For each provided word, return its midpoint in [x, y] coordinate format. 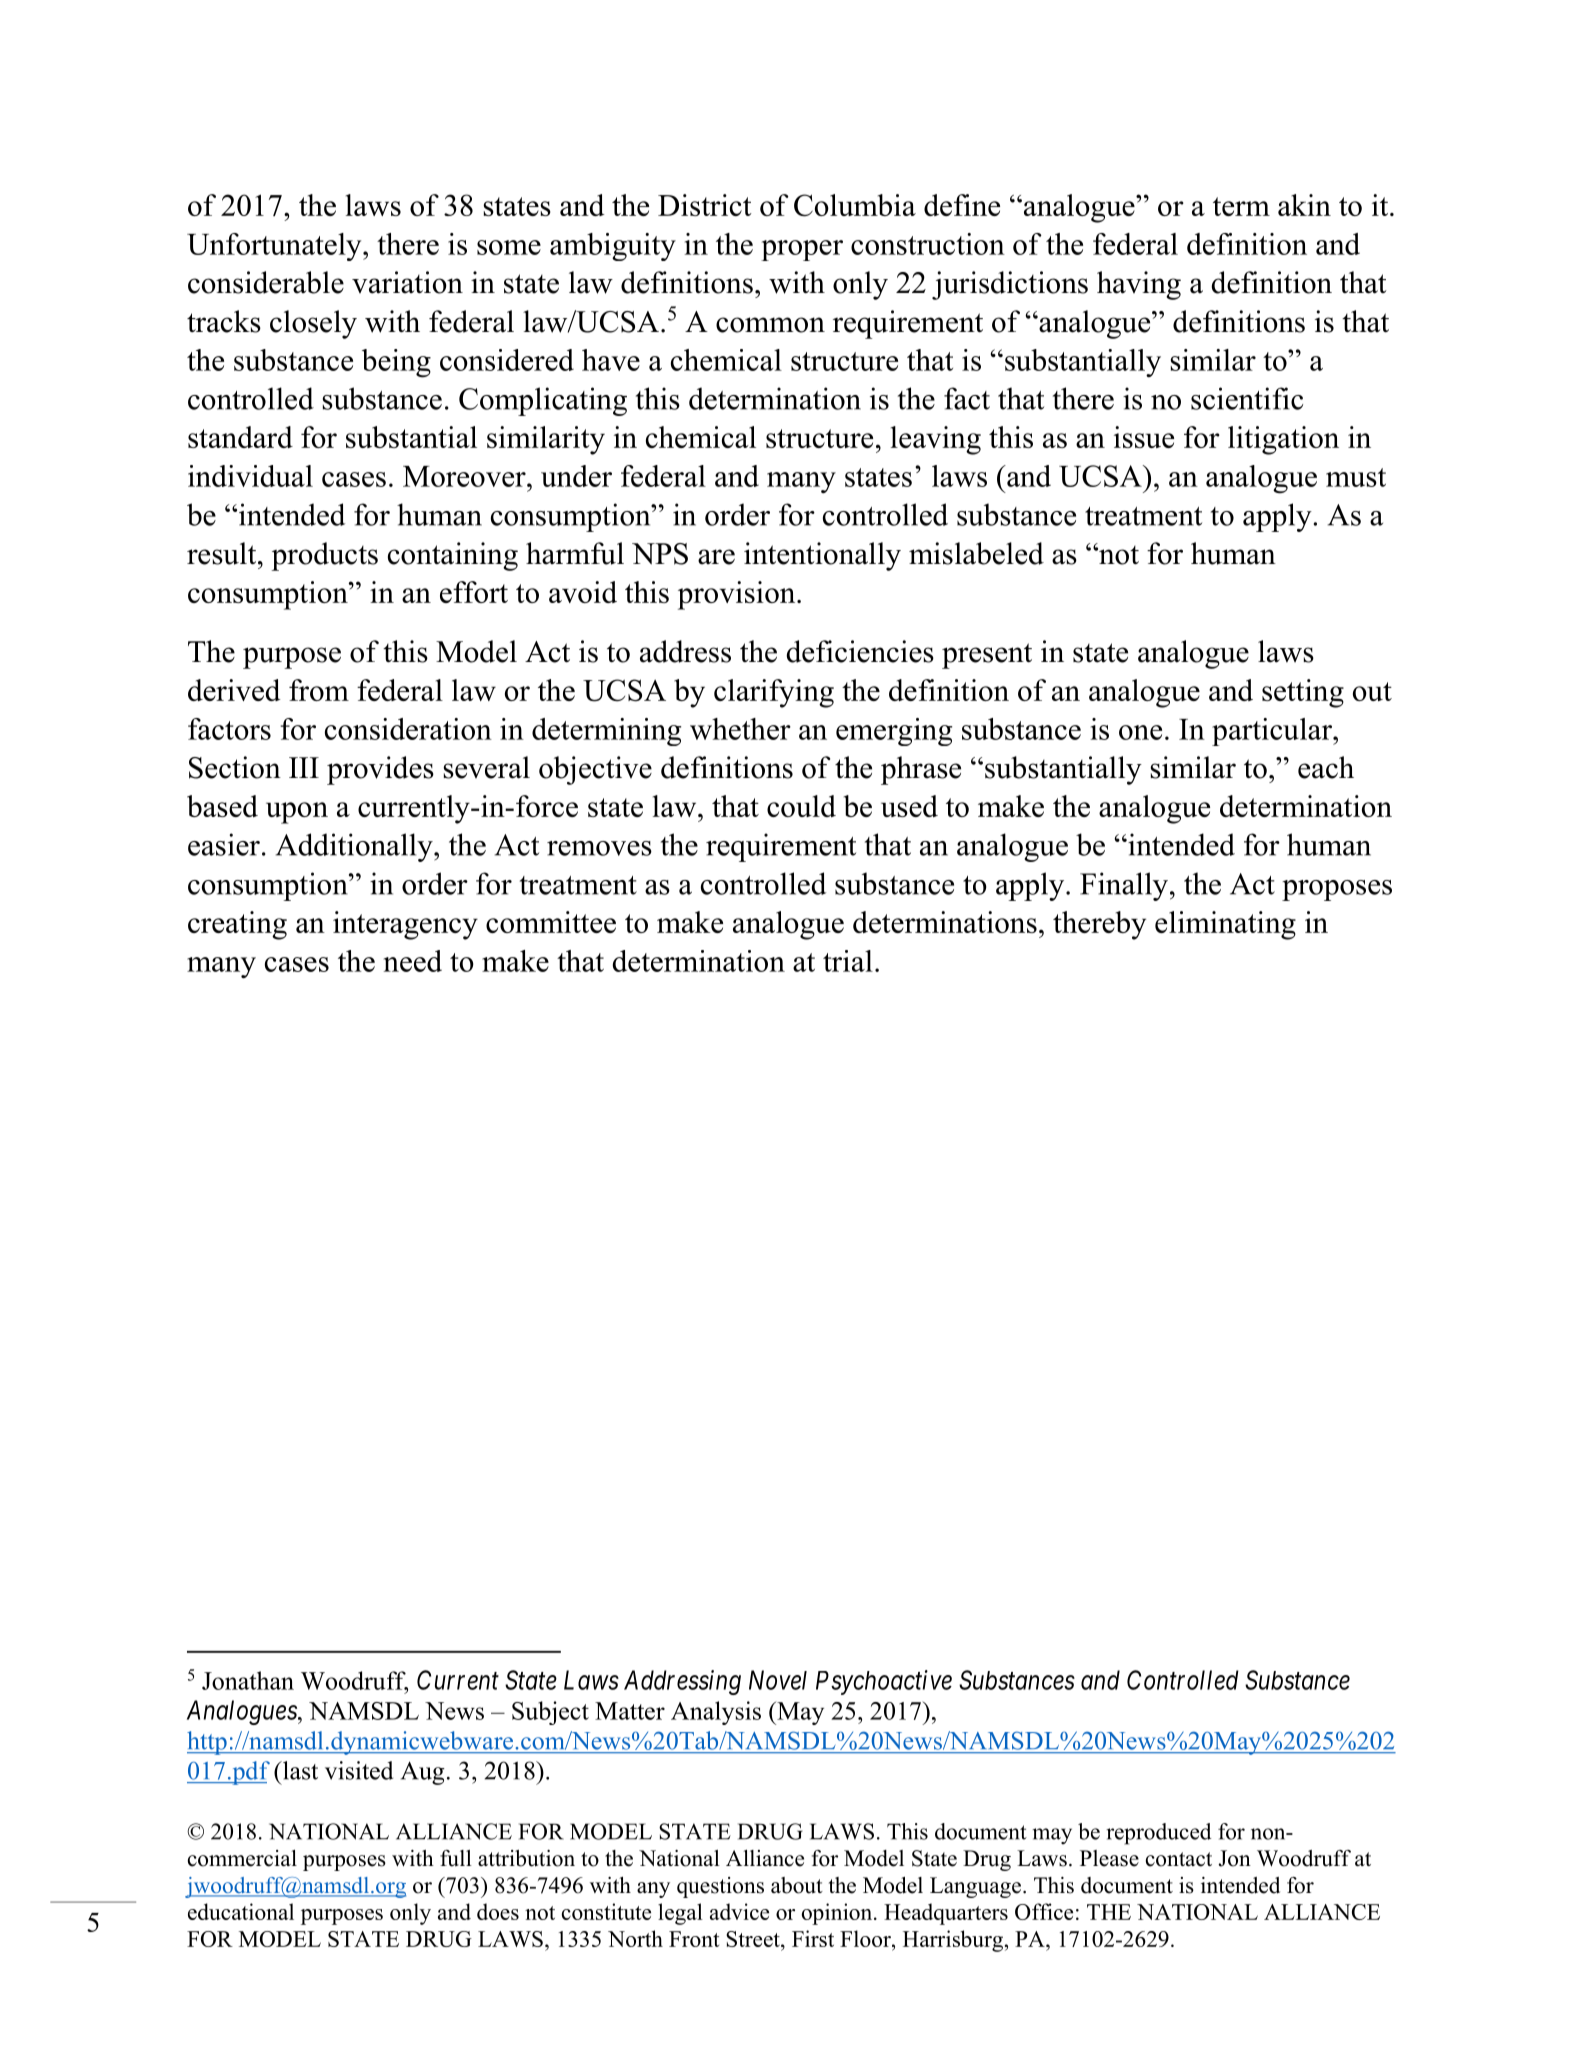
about [797, 1885]
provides [380, 770]
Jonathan [248, 1680]
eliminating [1225, 925]
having [1139, 285]
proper [802, 250]
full [456, 1858]
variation [407, 282]
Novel [778, 1680]
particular [1273, 732]
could [801, 806]
